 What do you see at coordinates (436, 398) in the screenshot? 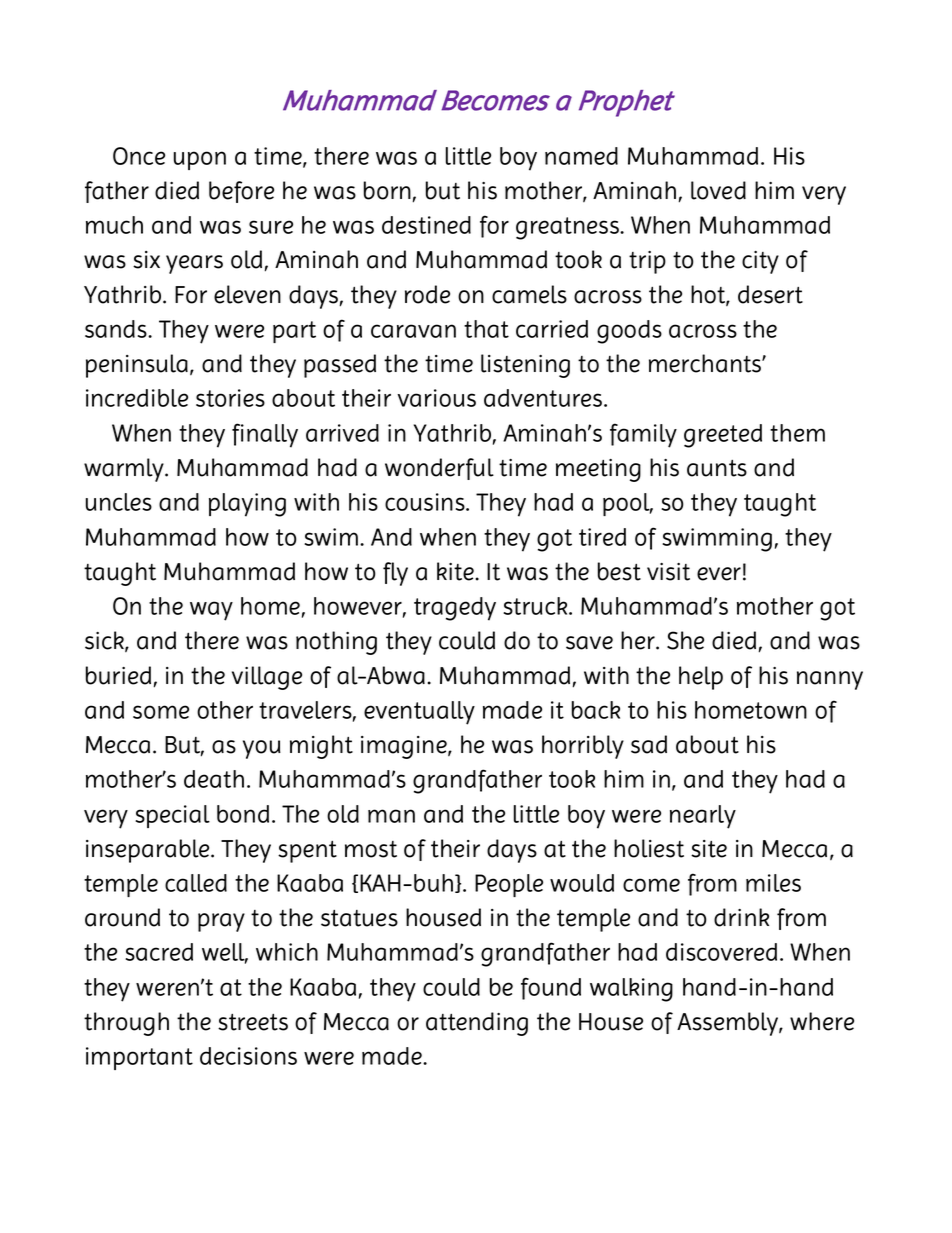
I see `various` at bounding box center [436, 398].
